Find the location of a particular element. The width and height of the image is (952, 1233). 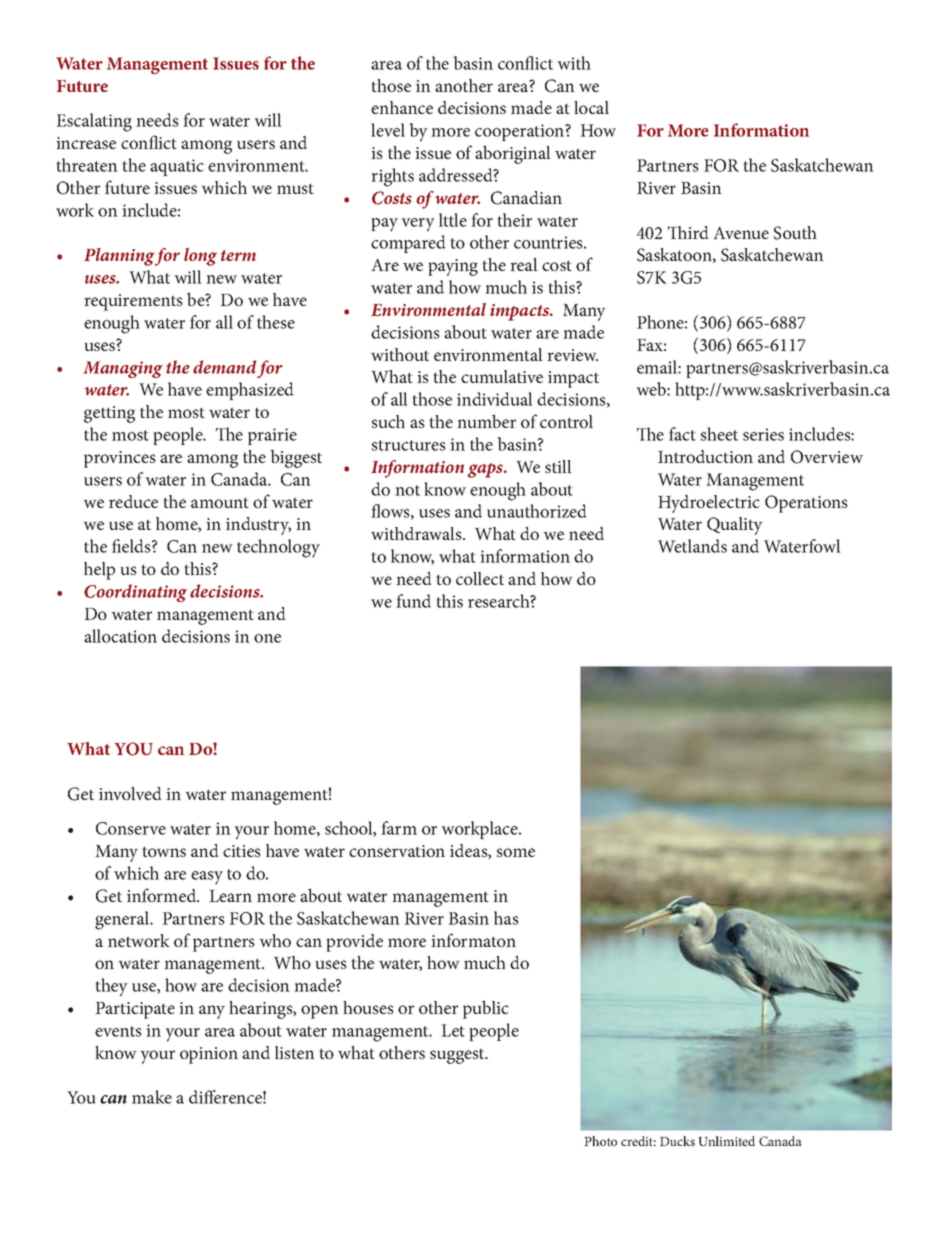

some is located at coordinates (516, 852).
